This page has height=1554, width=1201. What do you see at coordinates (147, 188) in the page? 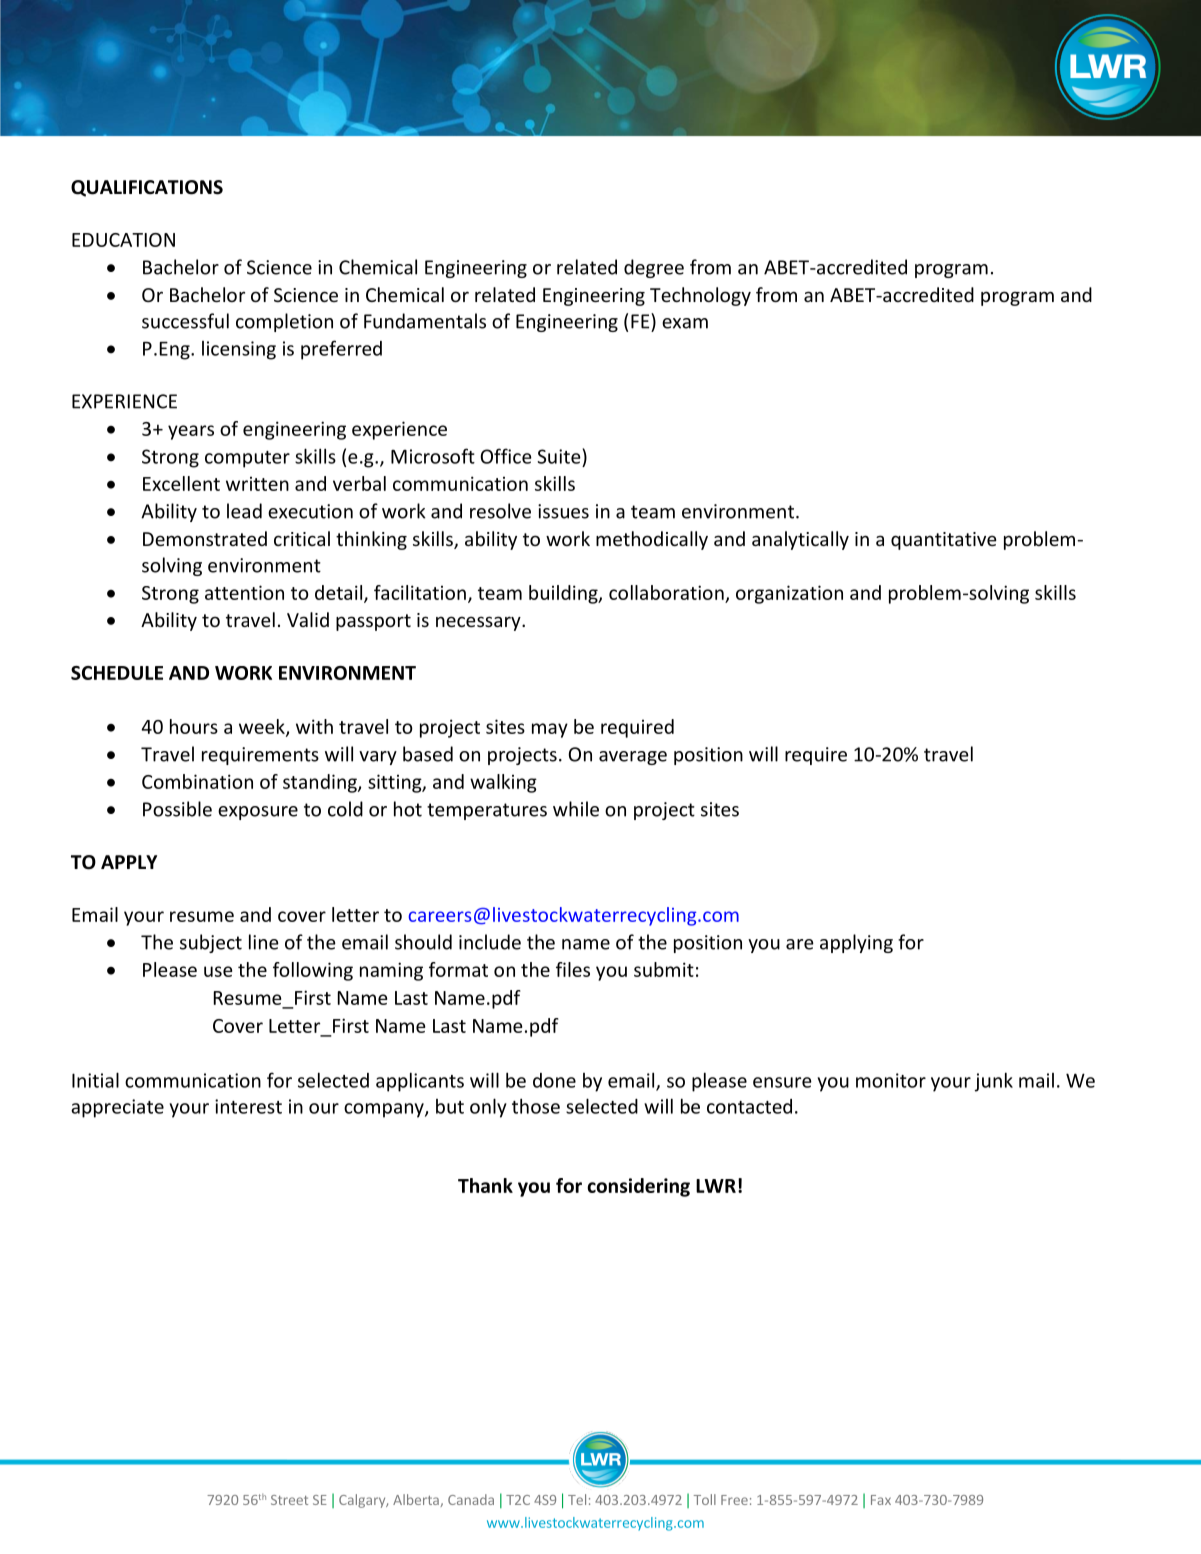
I see `QUALIFICATIONS` at bounding box center [147, 188].
